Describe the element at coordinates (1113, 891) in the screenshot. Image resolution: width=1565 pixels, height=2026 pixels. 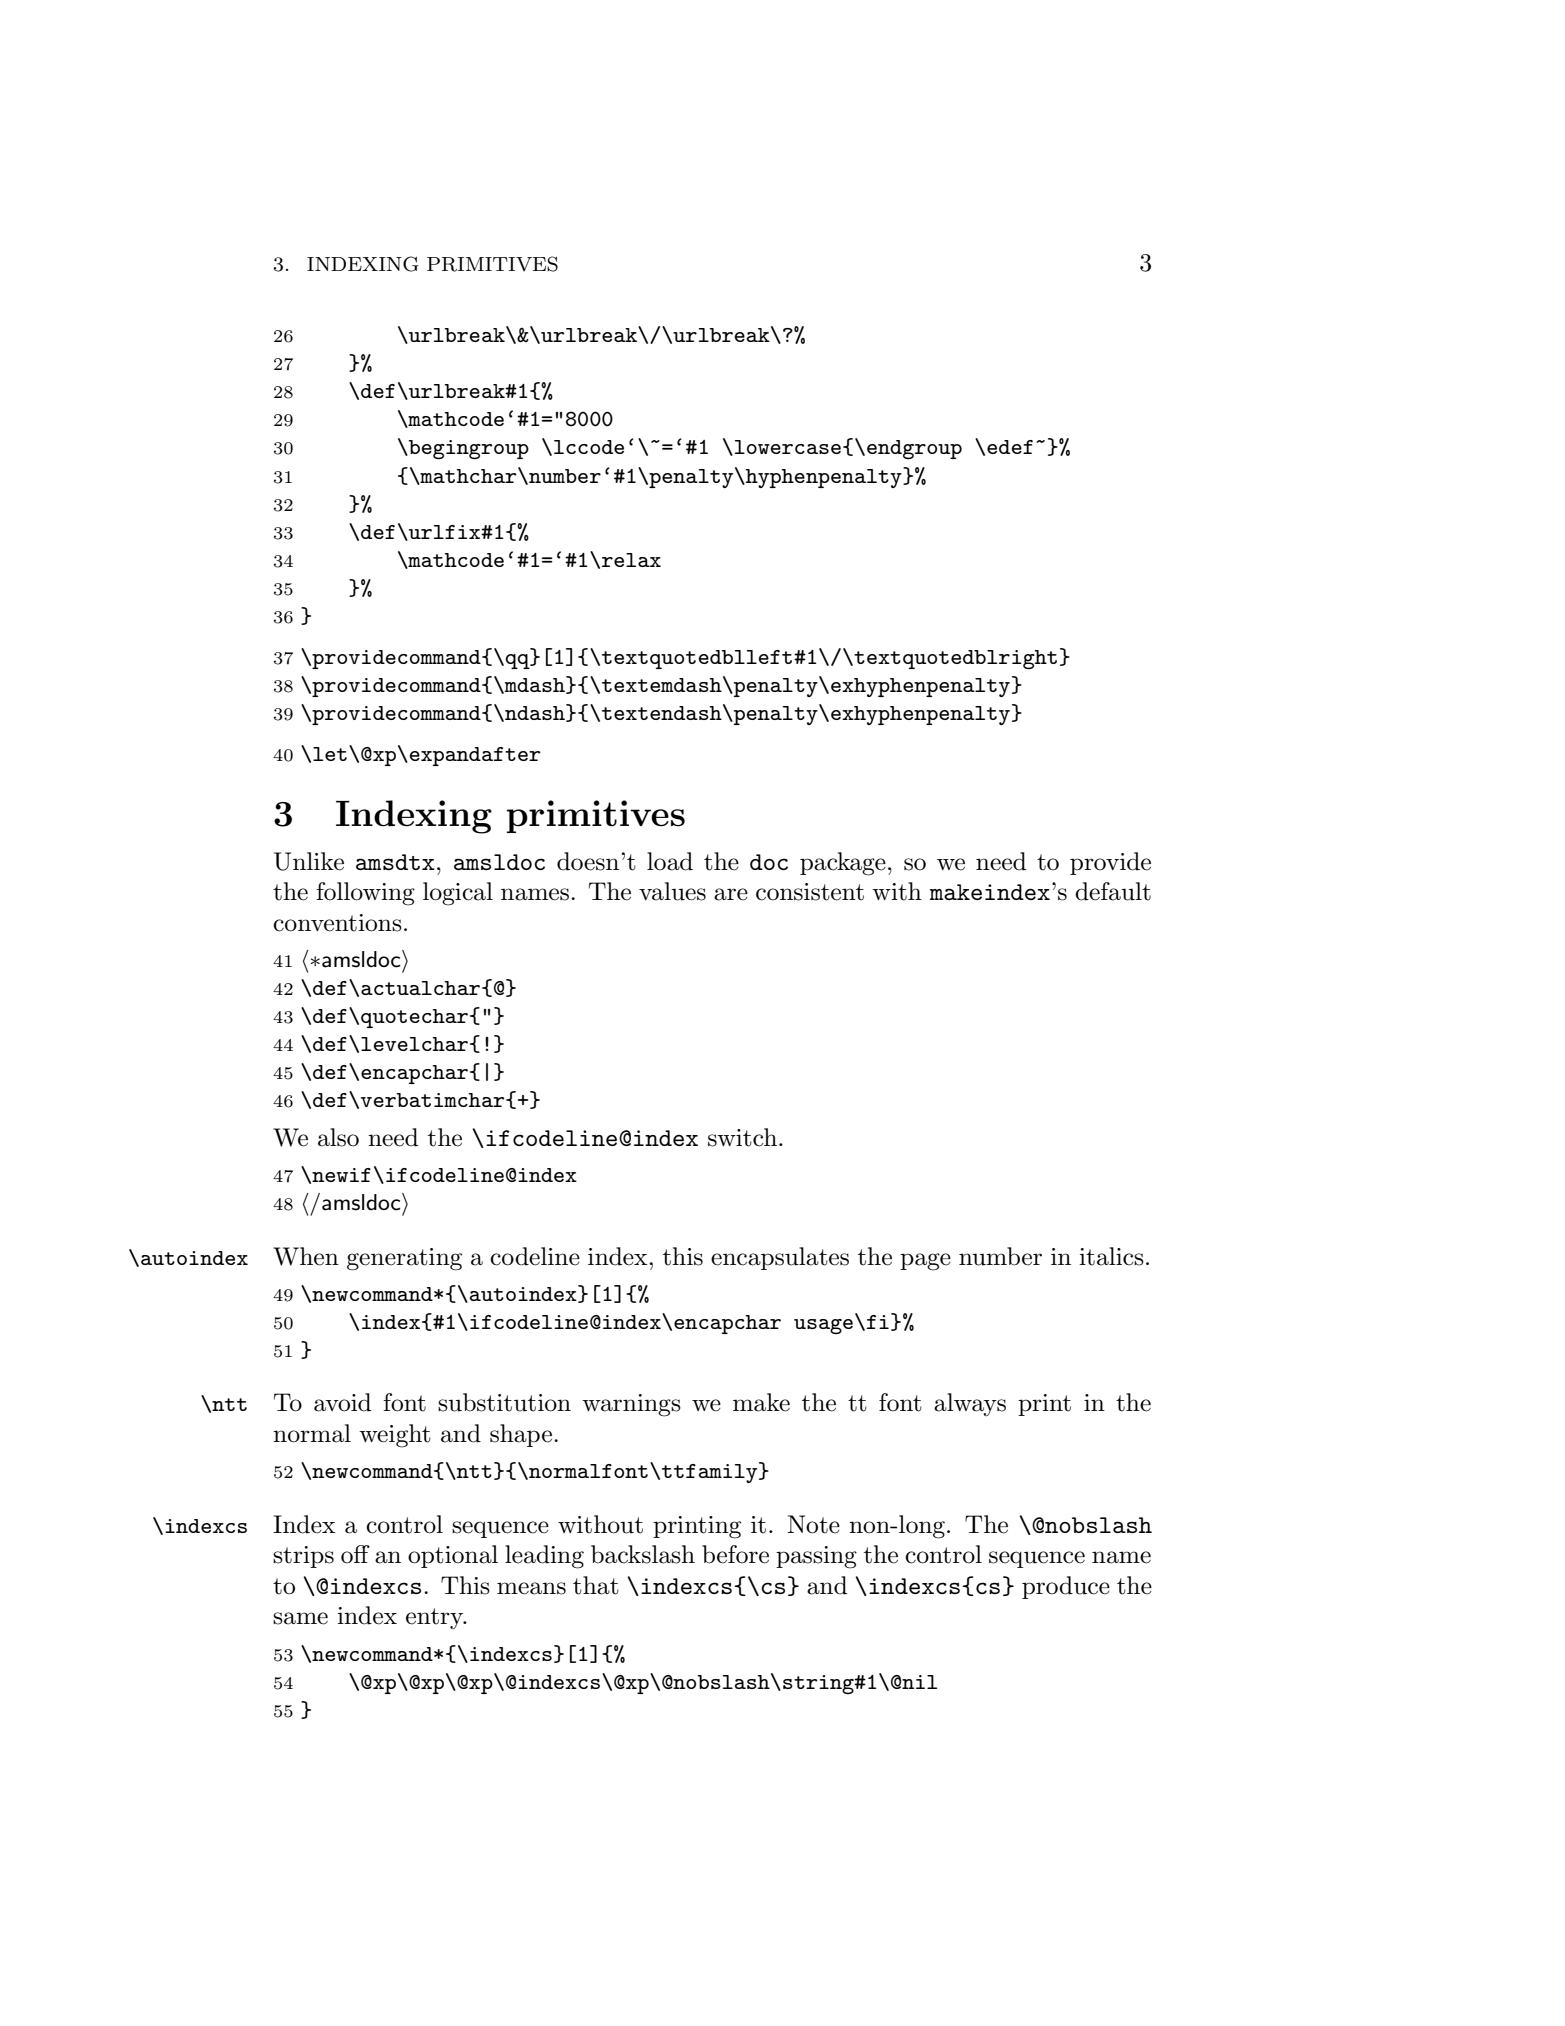
I see `default` at that location.
